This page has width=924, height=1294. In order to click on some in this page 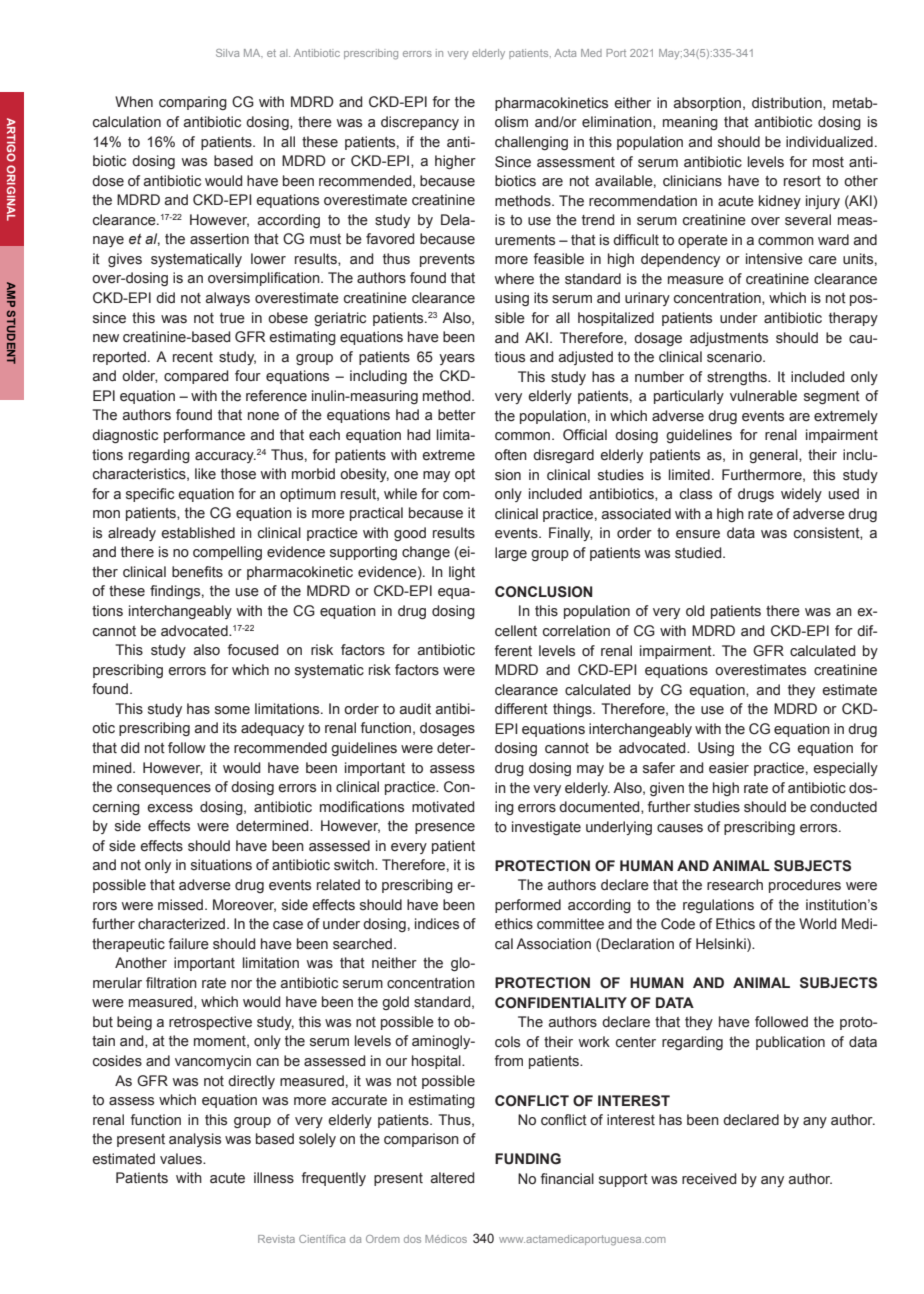, I will do `click(232, 710)`.
